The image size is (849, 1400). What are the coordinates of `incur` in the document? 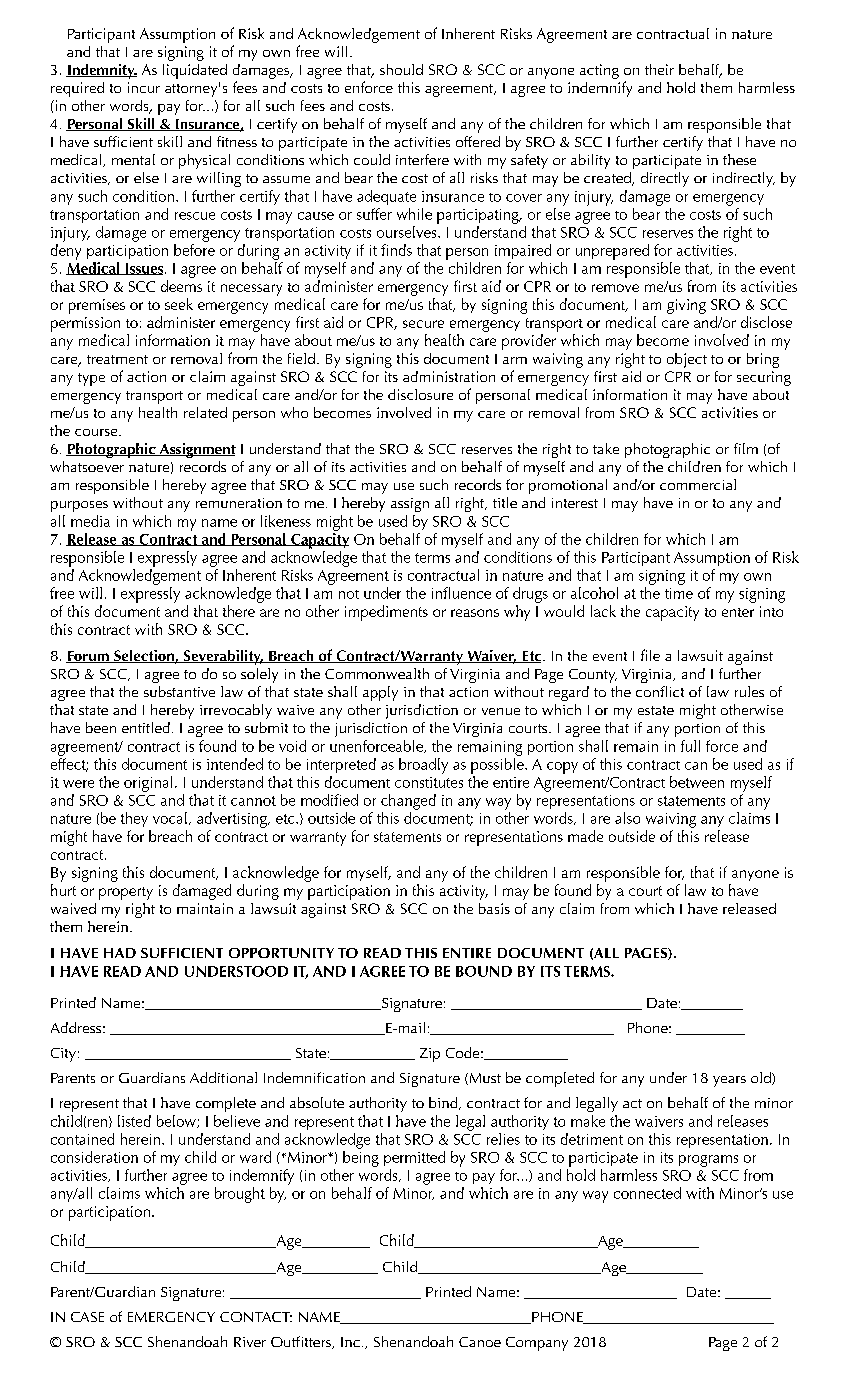 It's located at (144, 87).
